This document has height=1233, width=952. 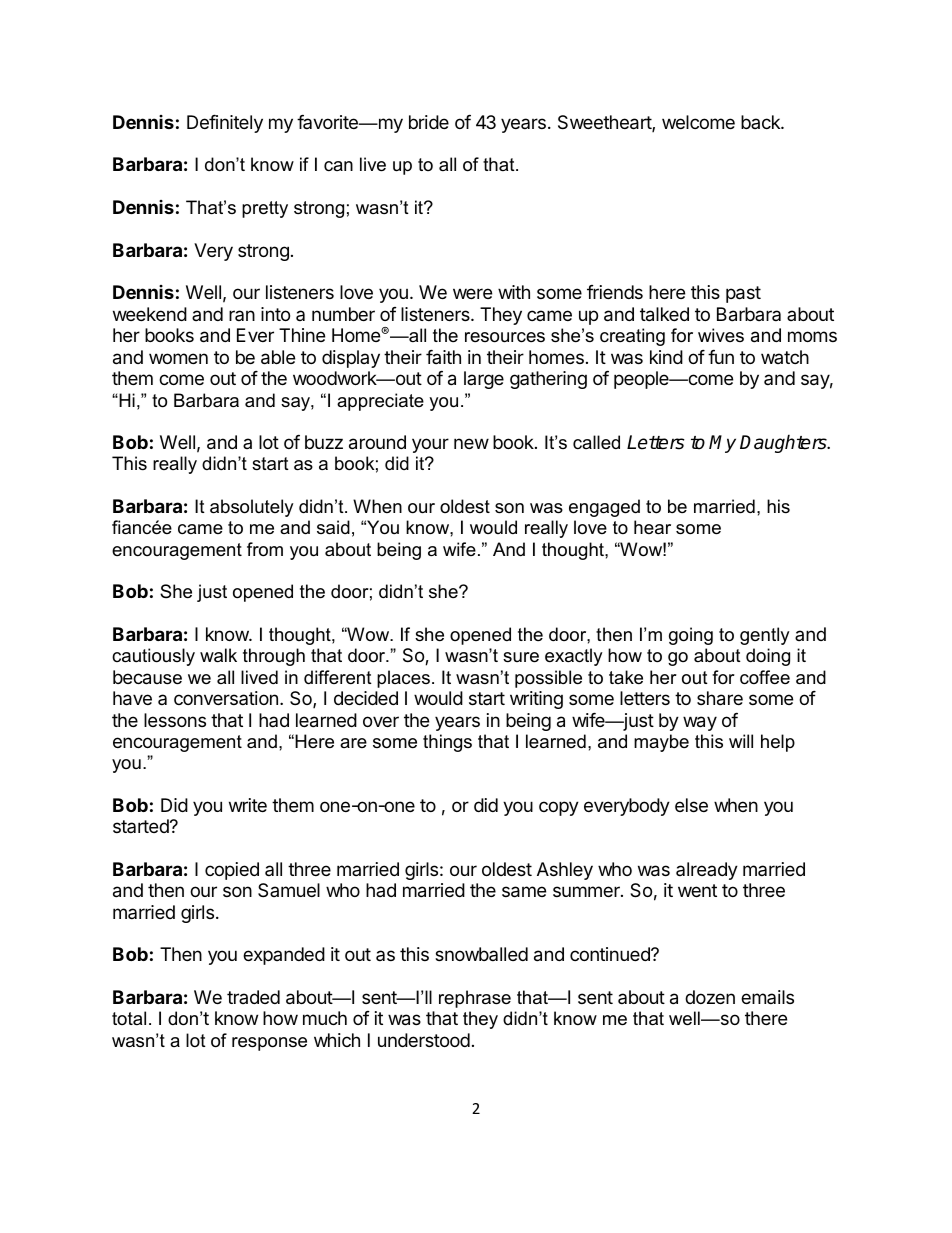 I want to click on back, so click(x=761, y=122).
